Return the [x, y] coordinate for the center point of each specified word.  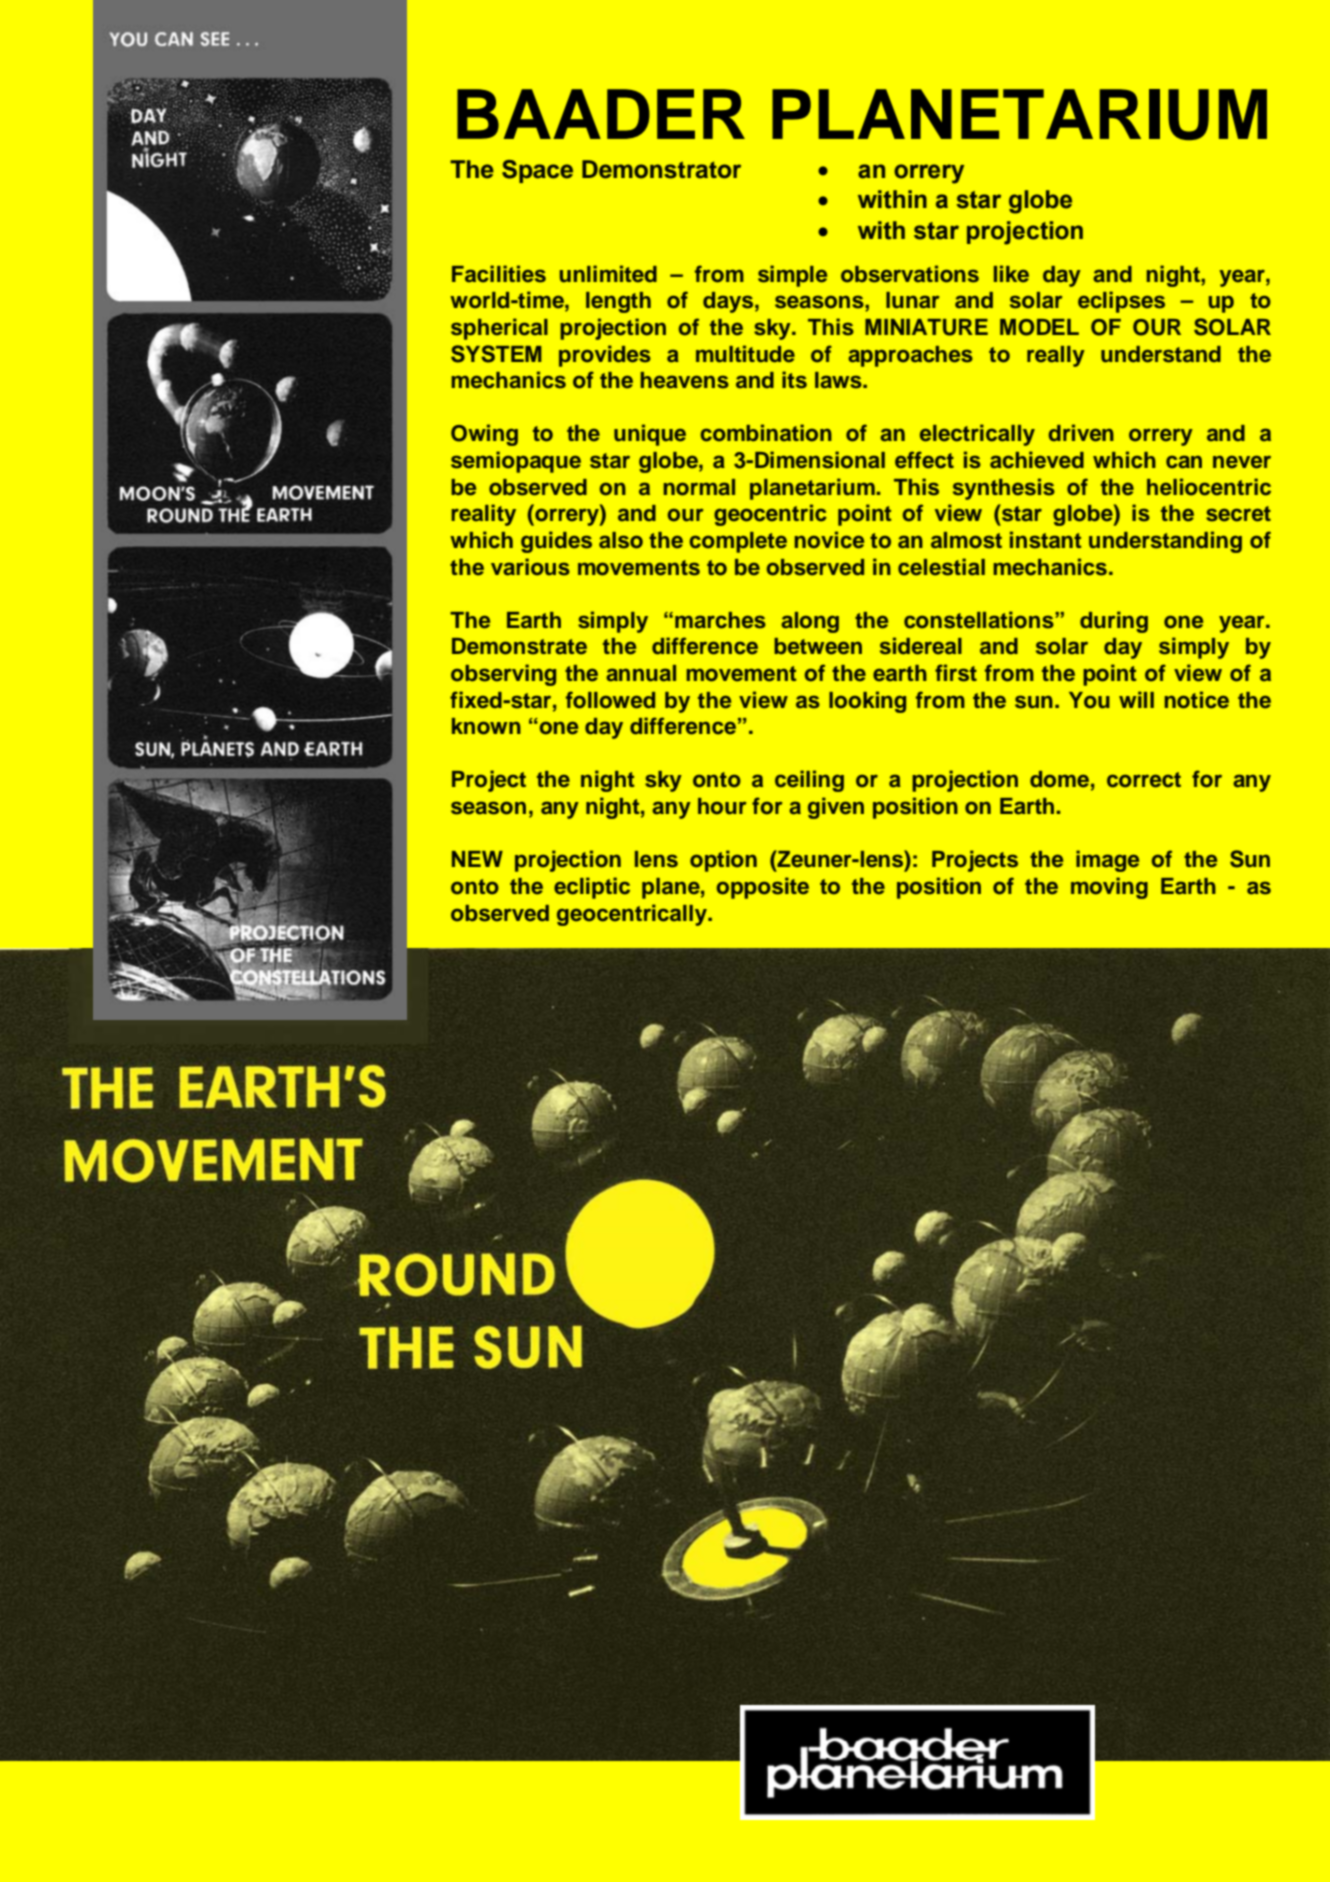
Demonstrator [661, 169]
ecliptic [592, 888]
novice [829, 540]
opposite [762, 888]
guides [556, 542]
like [1011, 274]
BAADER [601, 114]
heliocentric [1209, 487]
